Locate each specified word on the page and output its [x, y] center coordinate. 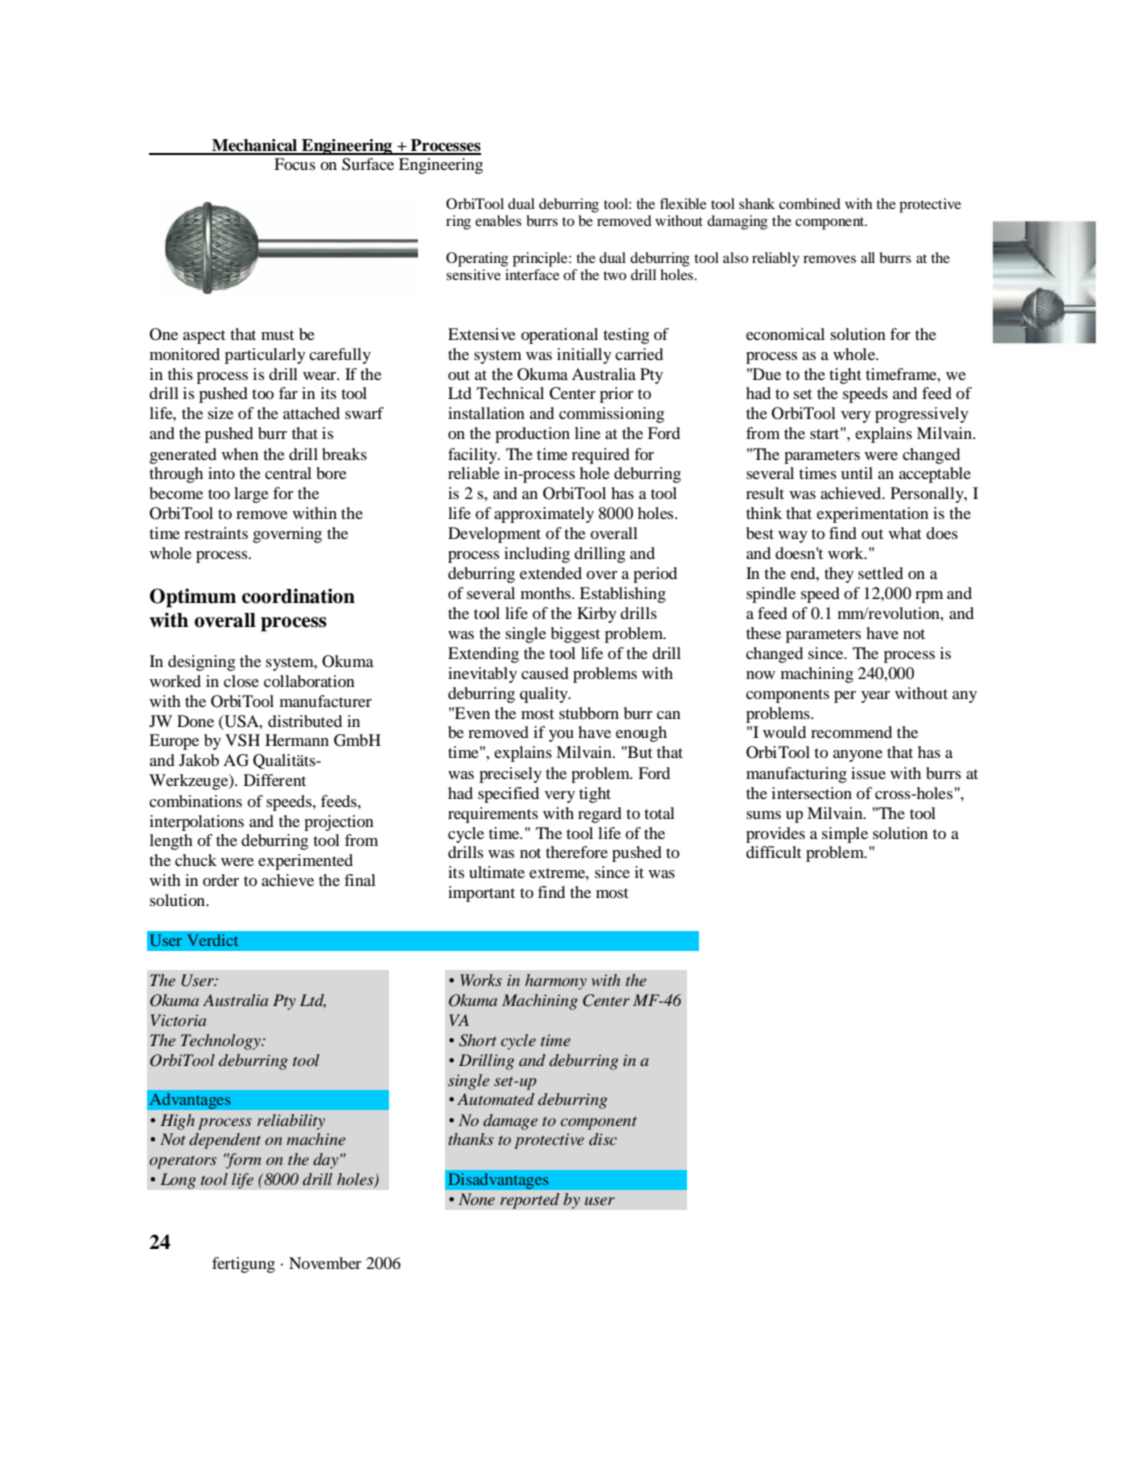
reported [530, 1201]
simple [845, 835]
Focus [294, 164]
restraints [216, 533]
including [537, 555]
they [839, 575]
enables [498, 220]
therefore [577, 852]
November [325, 1263]
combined [809, 203]
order [221, 880]
